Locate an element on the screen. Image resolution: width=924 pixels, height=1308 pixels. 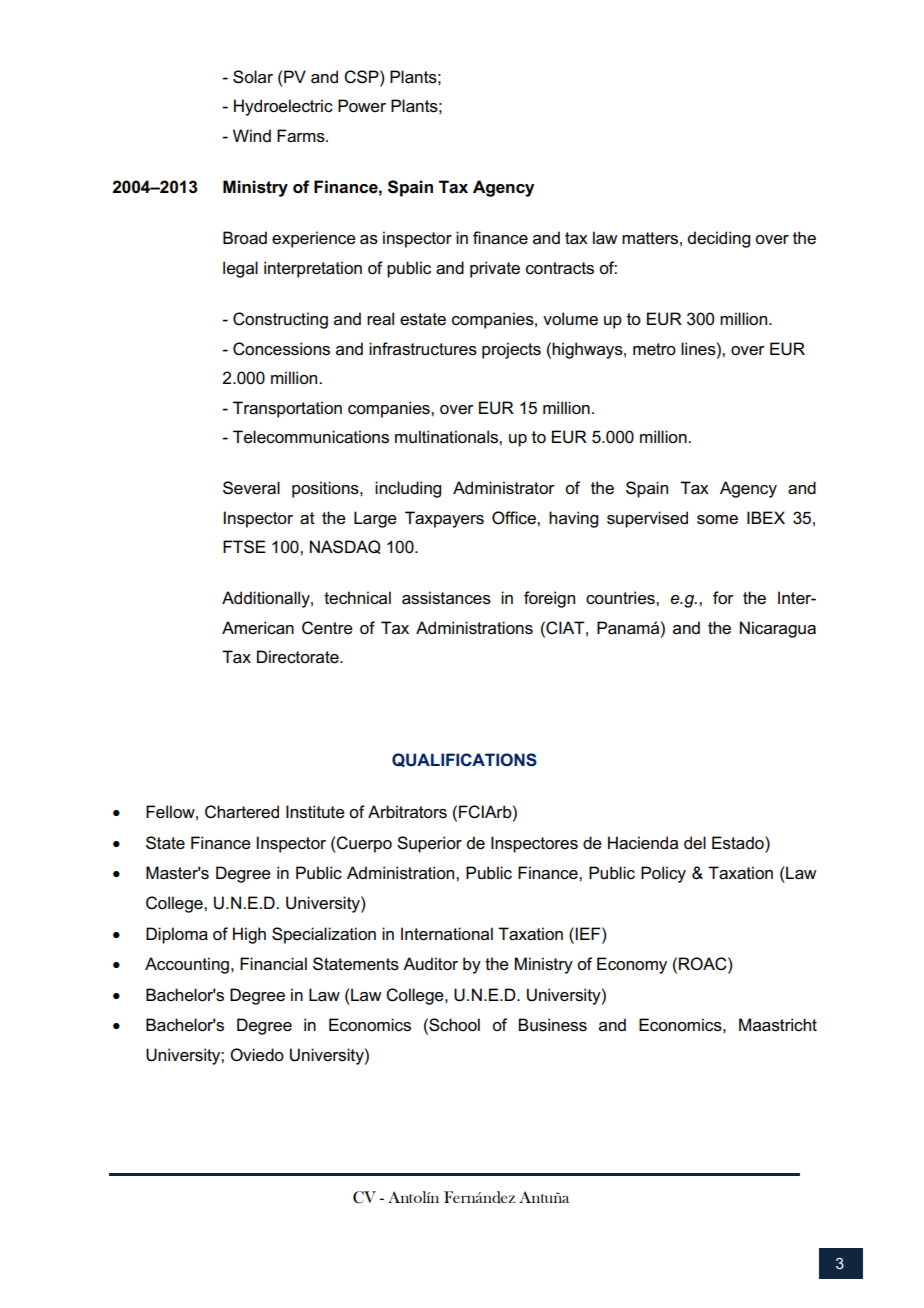
Oviedo is located at coordinates (257, 1055).
